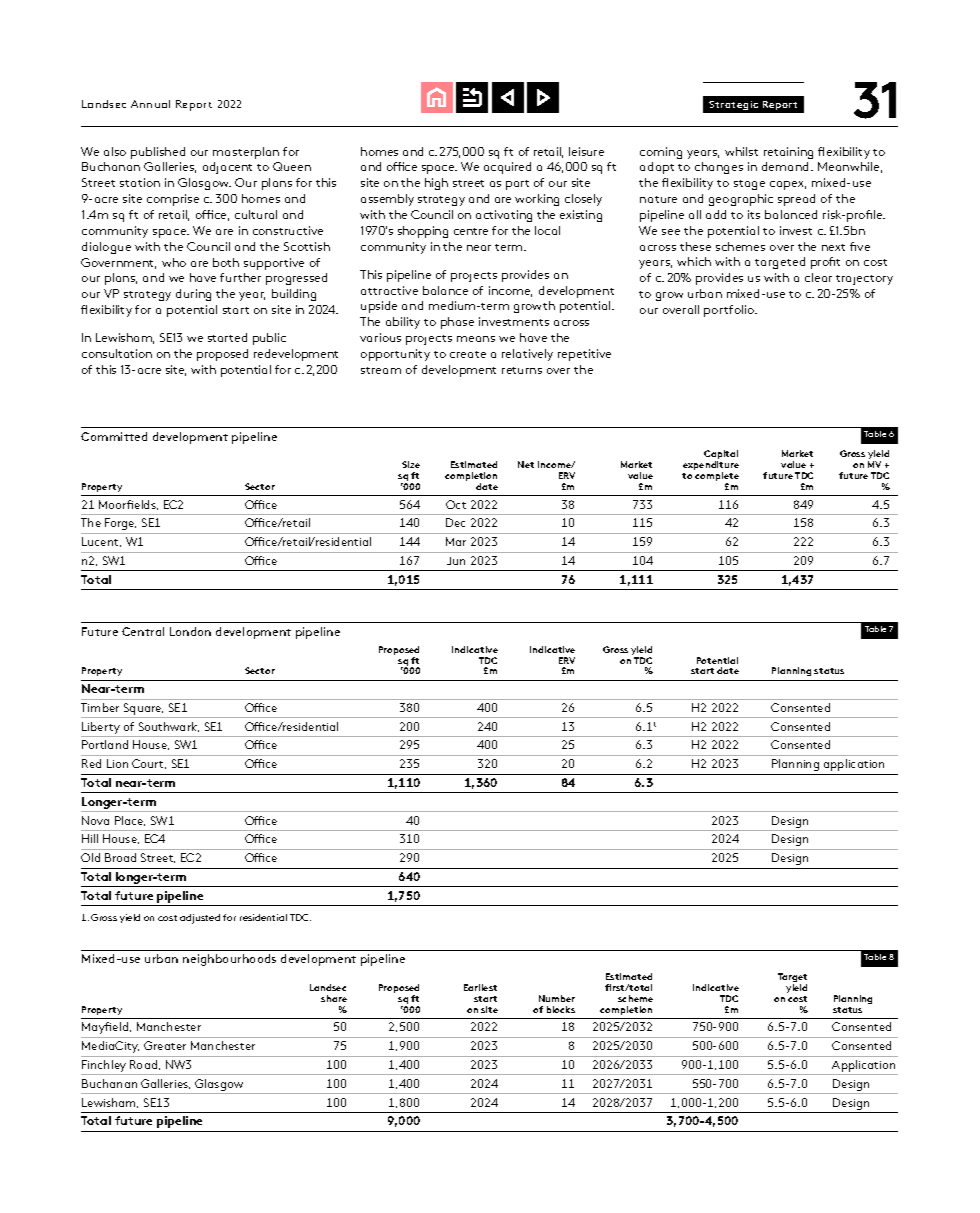 The image size is (980, 1213). Describe the element at coordinates (721, 456) in the document. I see `Capital` at that location.
